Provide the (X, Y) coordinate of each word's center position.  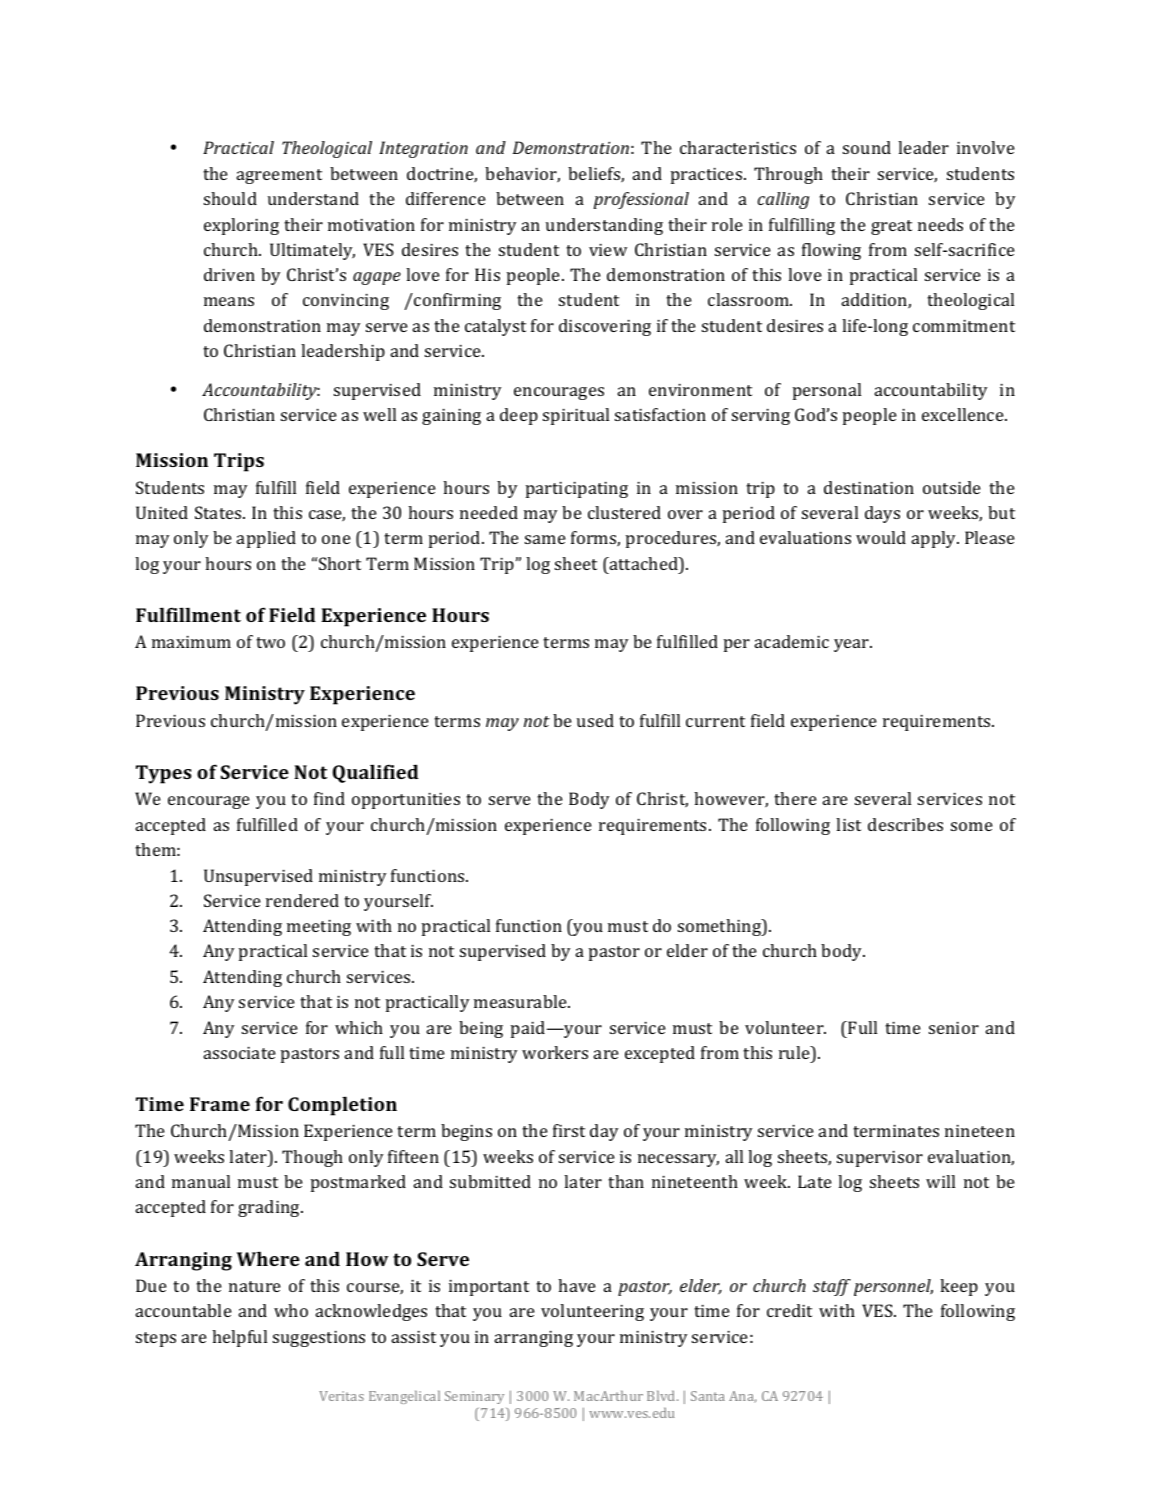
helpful (239, 1338)
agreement (279, 176)
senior (954, 1028)
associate (239, 1053)
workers (555, 1052)
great (891, 227)
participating (577, 490)
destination (869, 487)
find (329, 798)
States (219, 512)
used (595, 720)
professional (641, 200)
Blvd (662, 1396)
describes (905, 824)
